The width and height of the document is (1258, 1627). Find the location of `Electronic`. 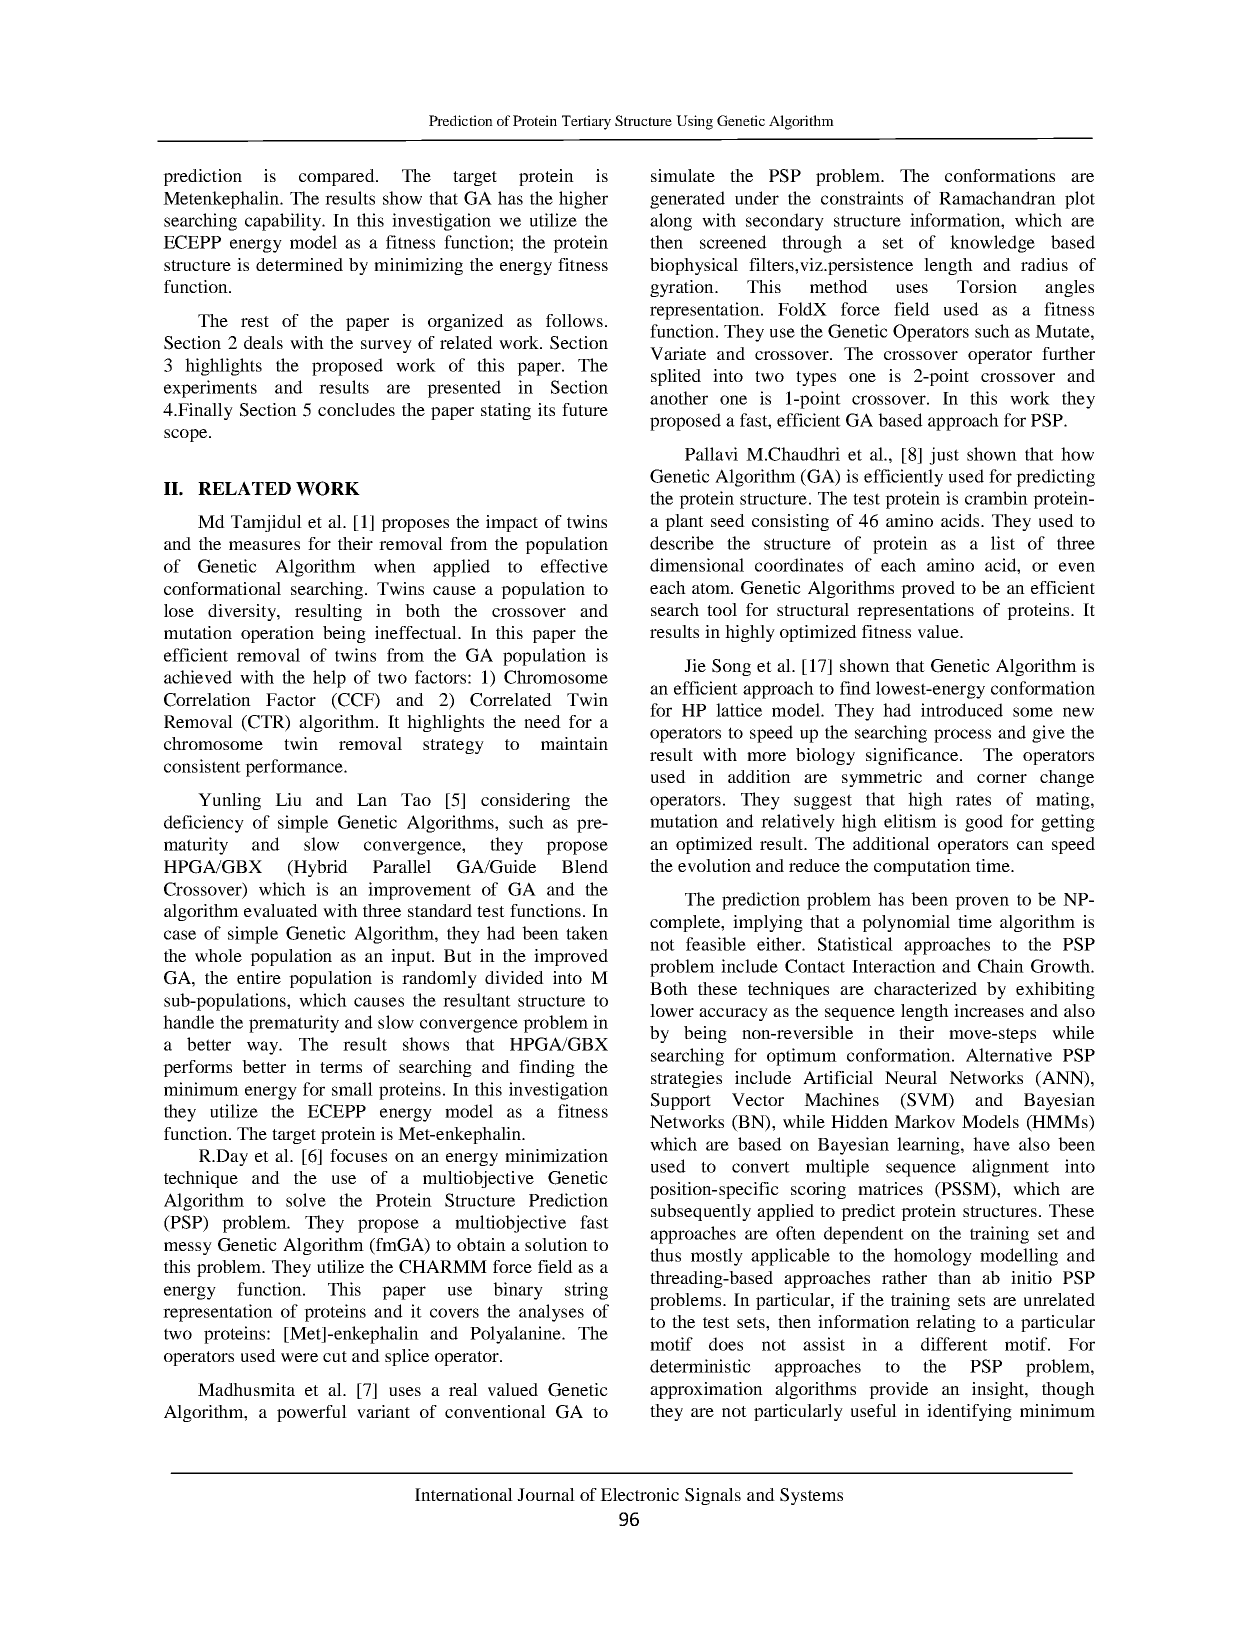

Electronic is located at coordinates (639, 1494).
